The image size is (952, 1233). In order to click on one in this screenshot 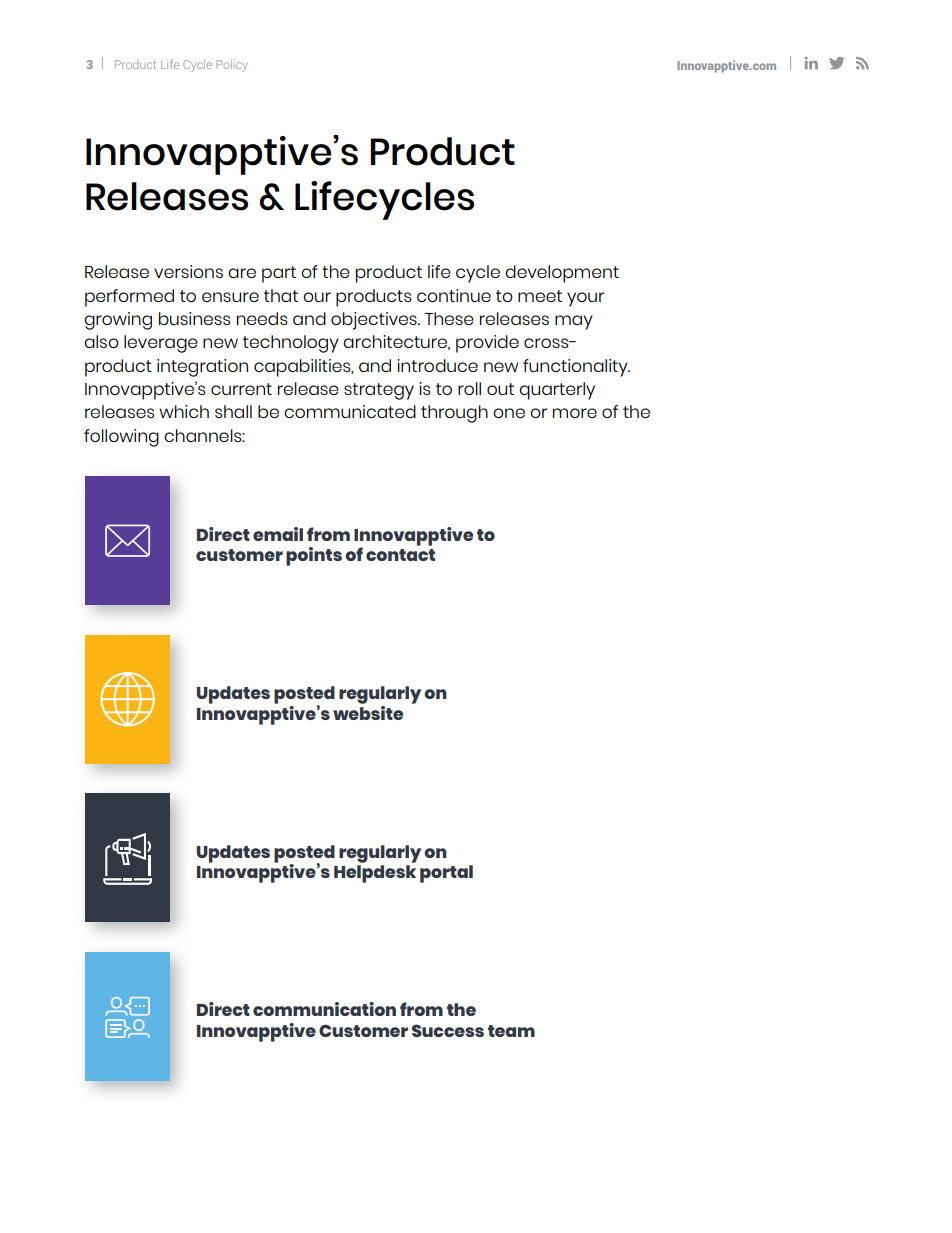, I will do `click(509, 413)`.
